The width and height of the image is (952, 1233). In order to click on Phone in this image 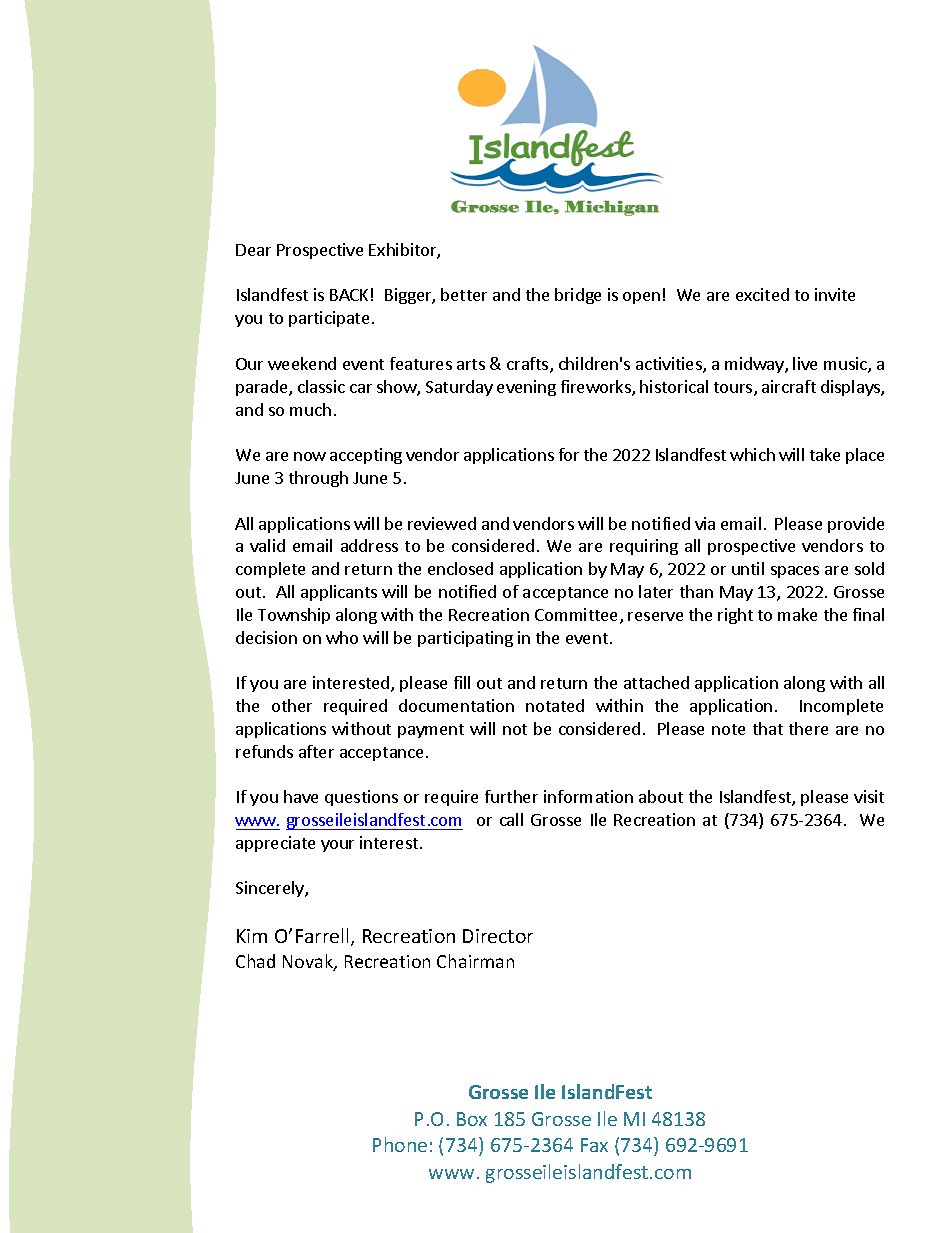, I will do `click(400, 1144)`.
